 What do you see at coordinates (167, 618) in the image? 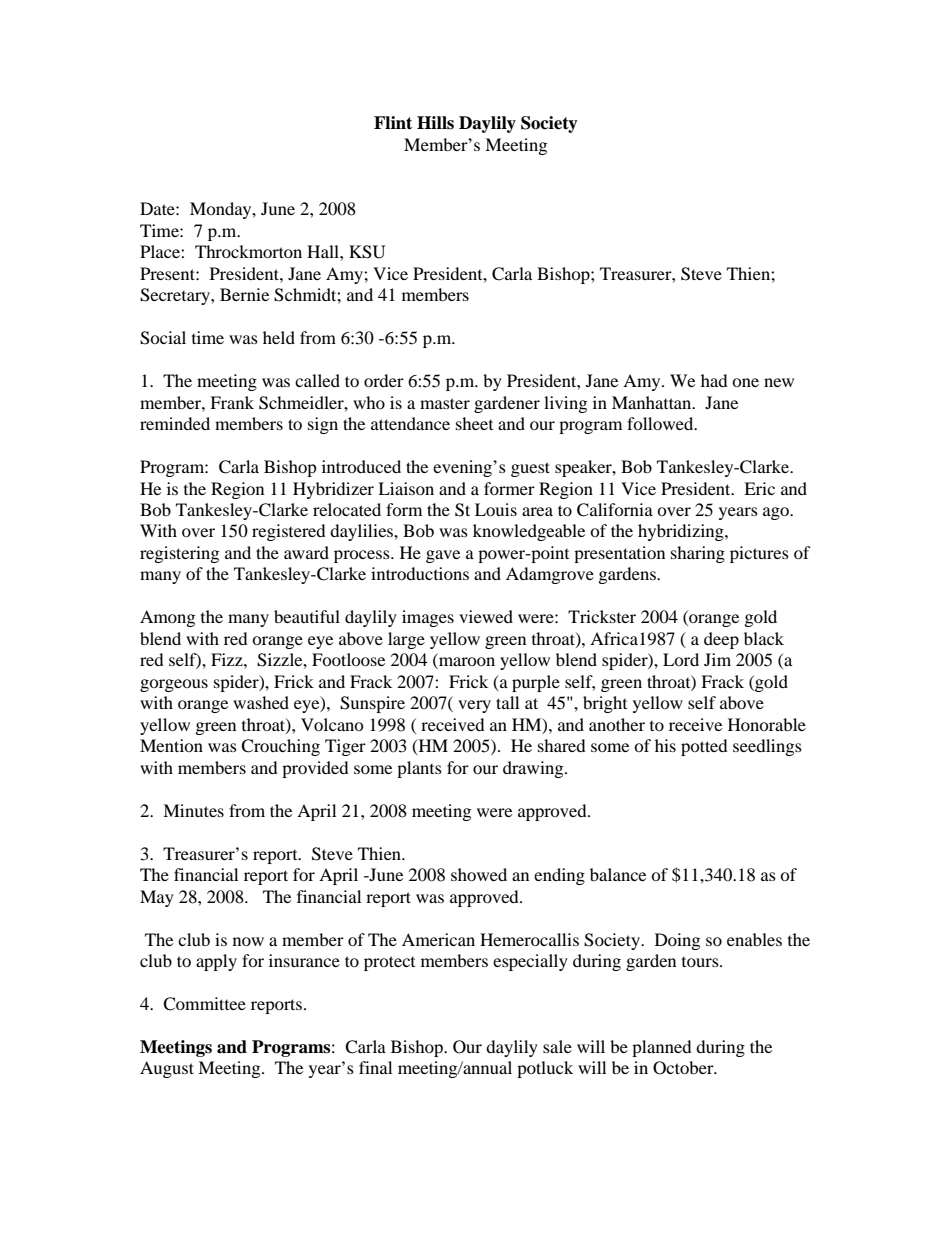
I see `Among` at bounding box center [167, 618].
